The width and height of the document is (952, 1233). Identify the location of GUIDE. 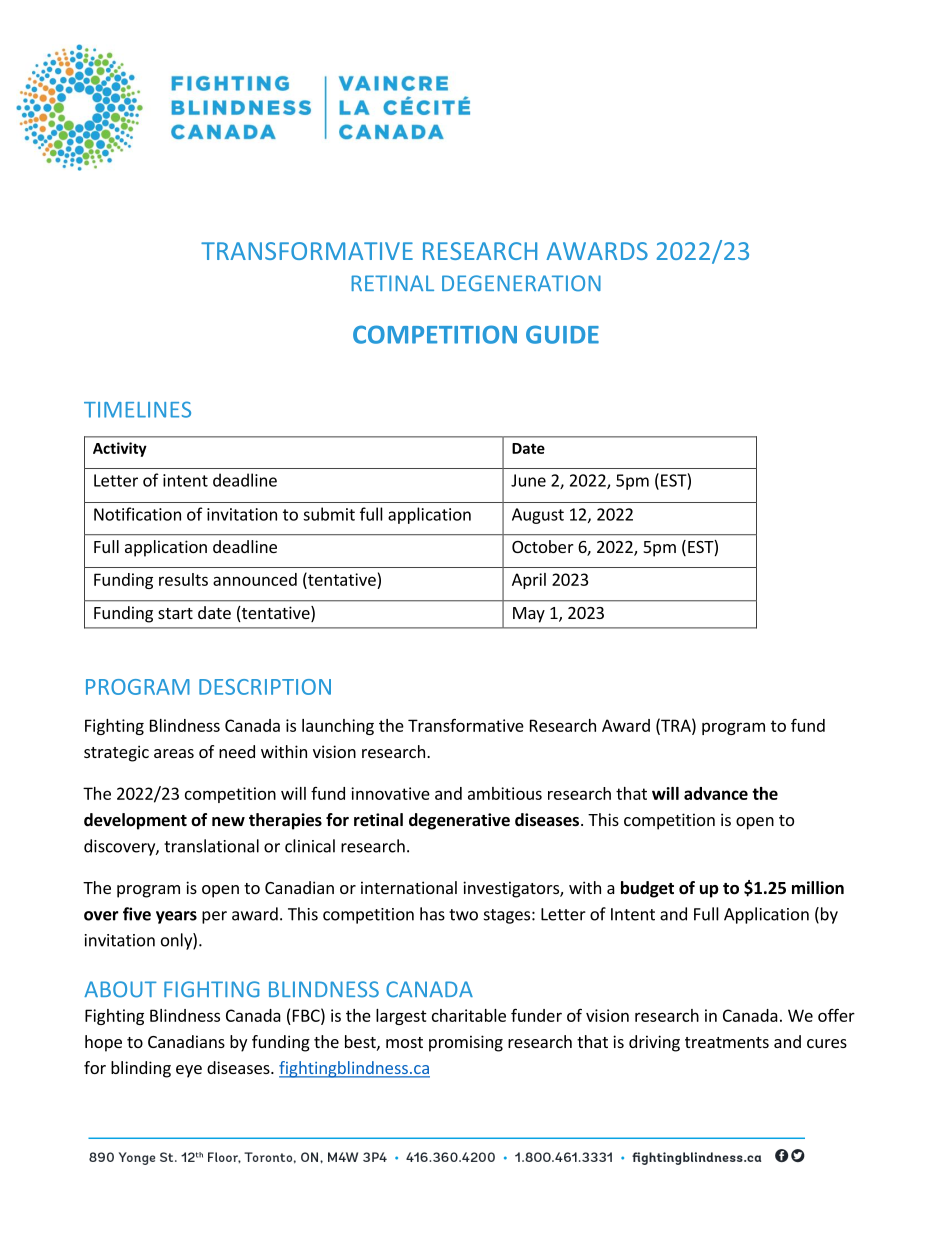
(562, 334).
